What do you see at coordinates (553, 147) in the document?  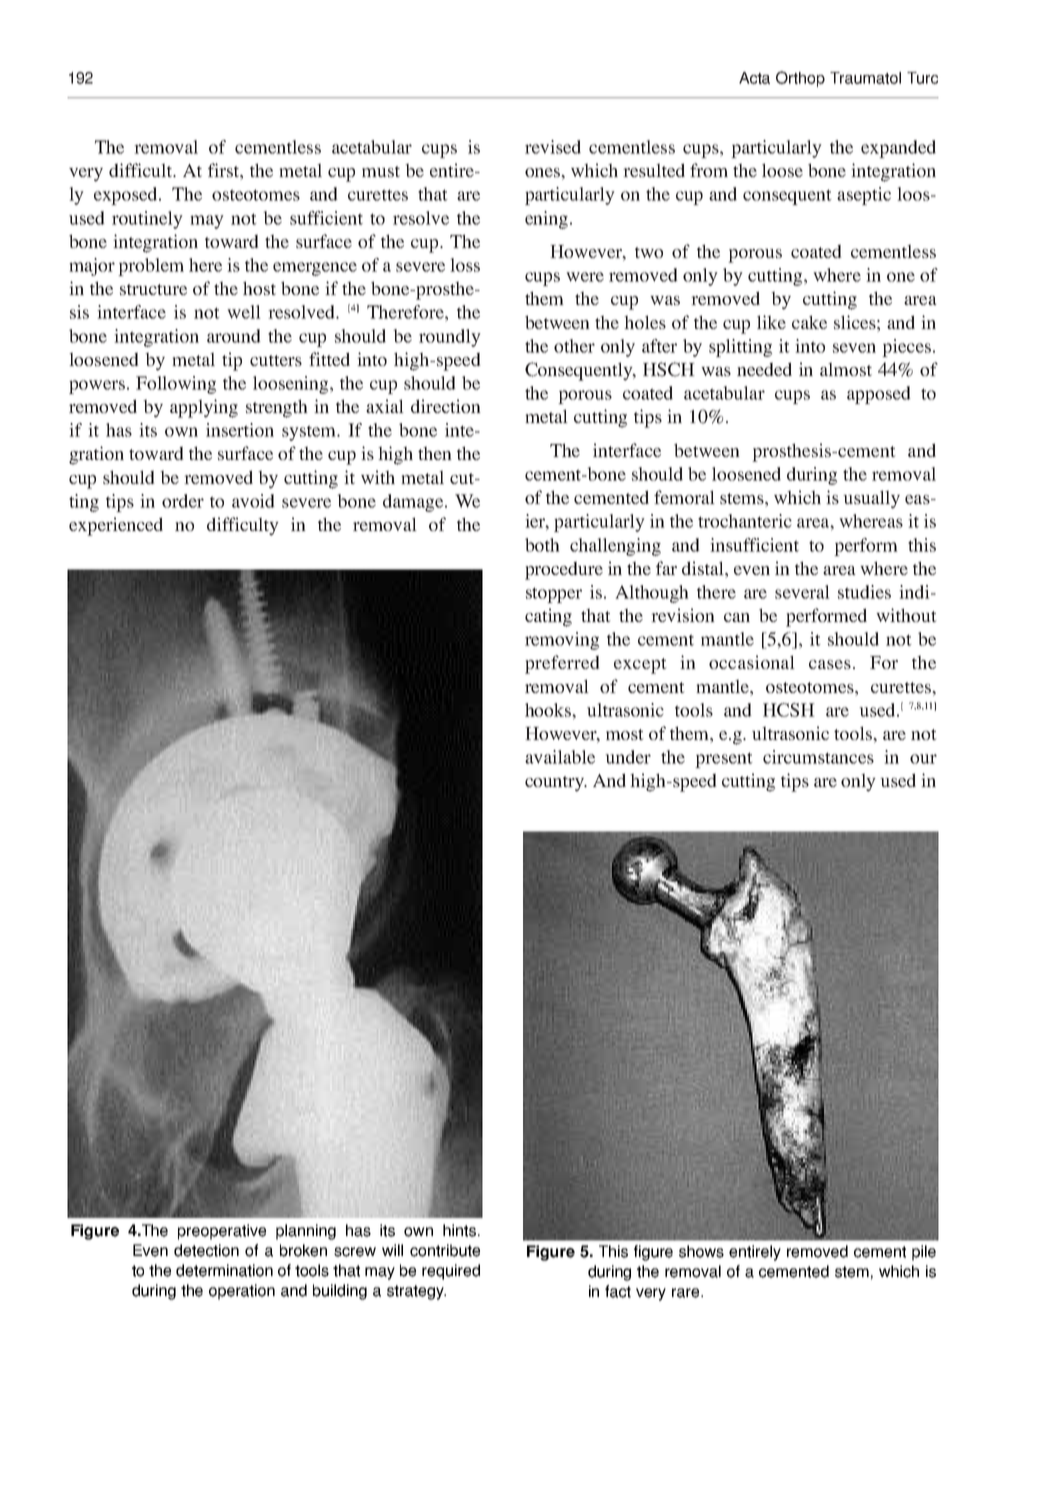 I see `revised` at bounding box center [553, 147].
